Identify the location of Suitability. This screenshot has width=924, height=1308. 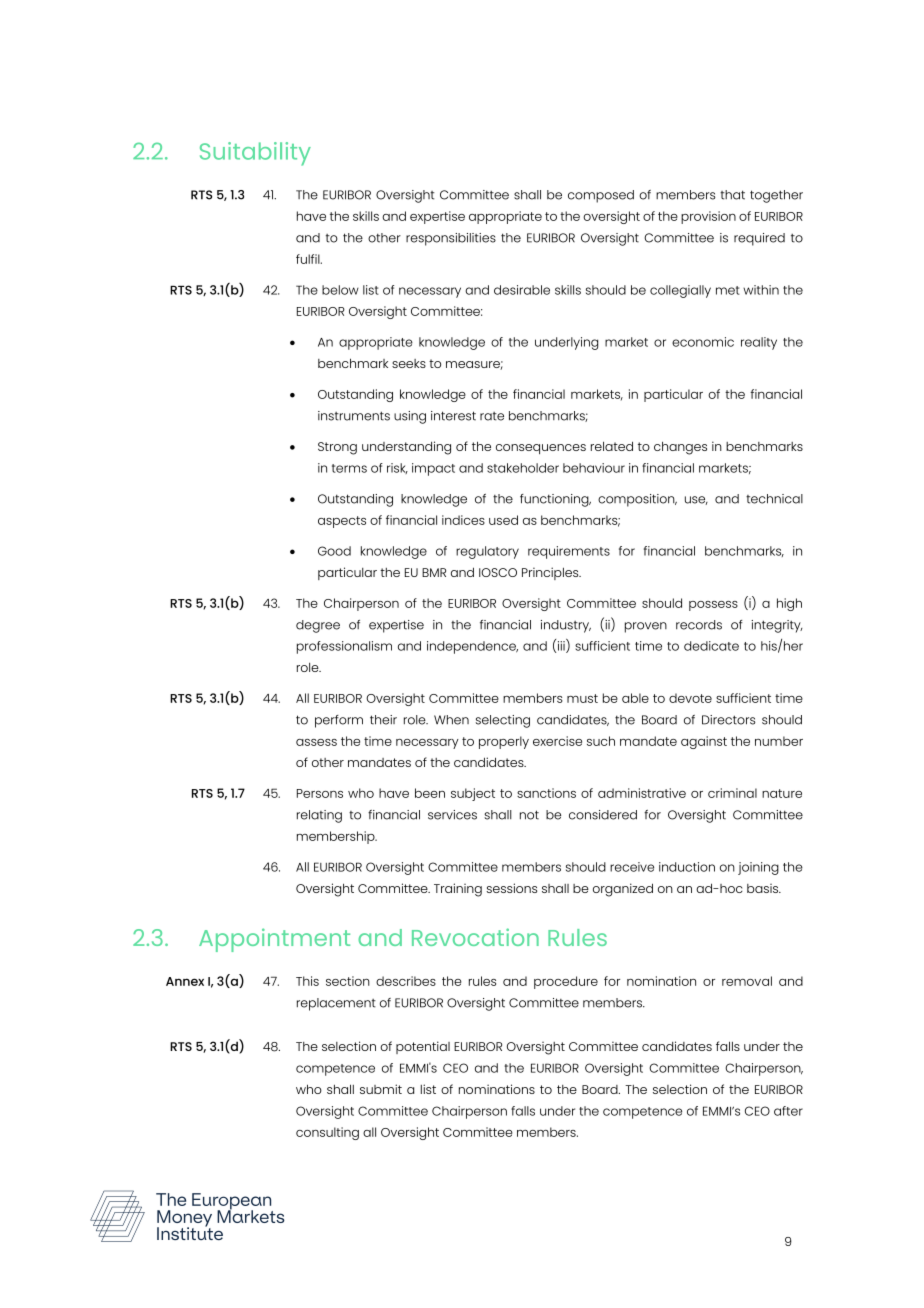
(255, 154).
